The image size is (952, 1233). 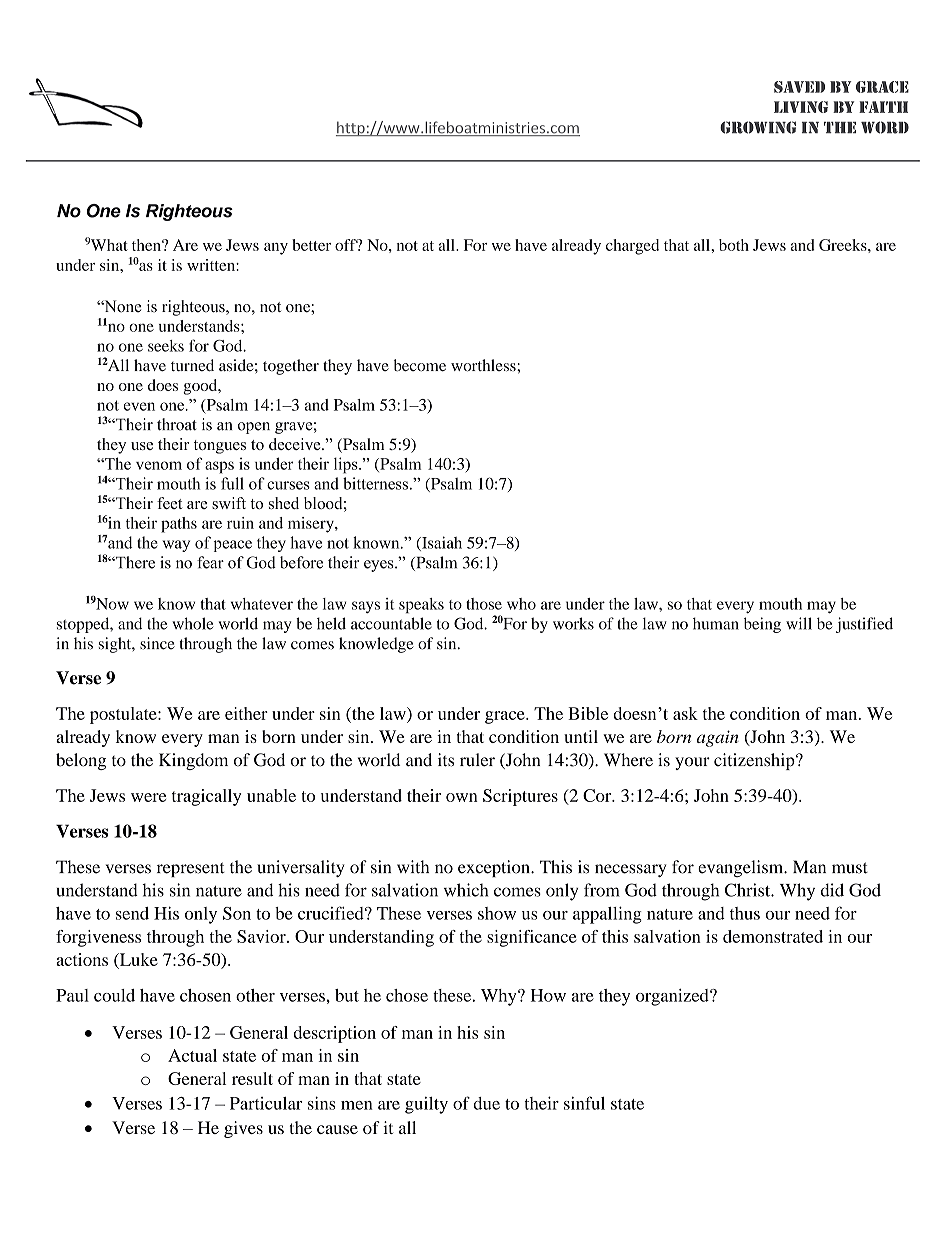 I want to click on again, so click(x=718, y=738).
